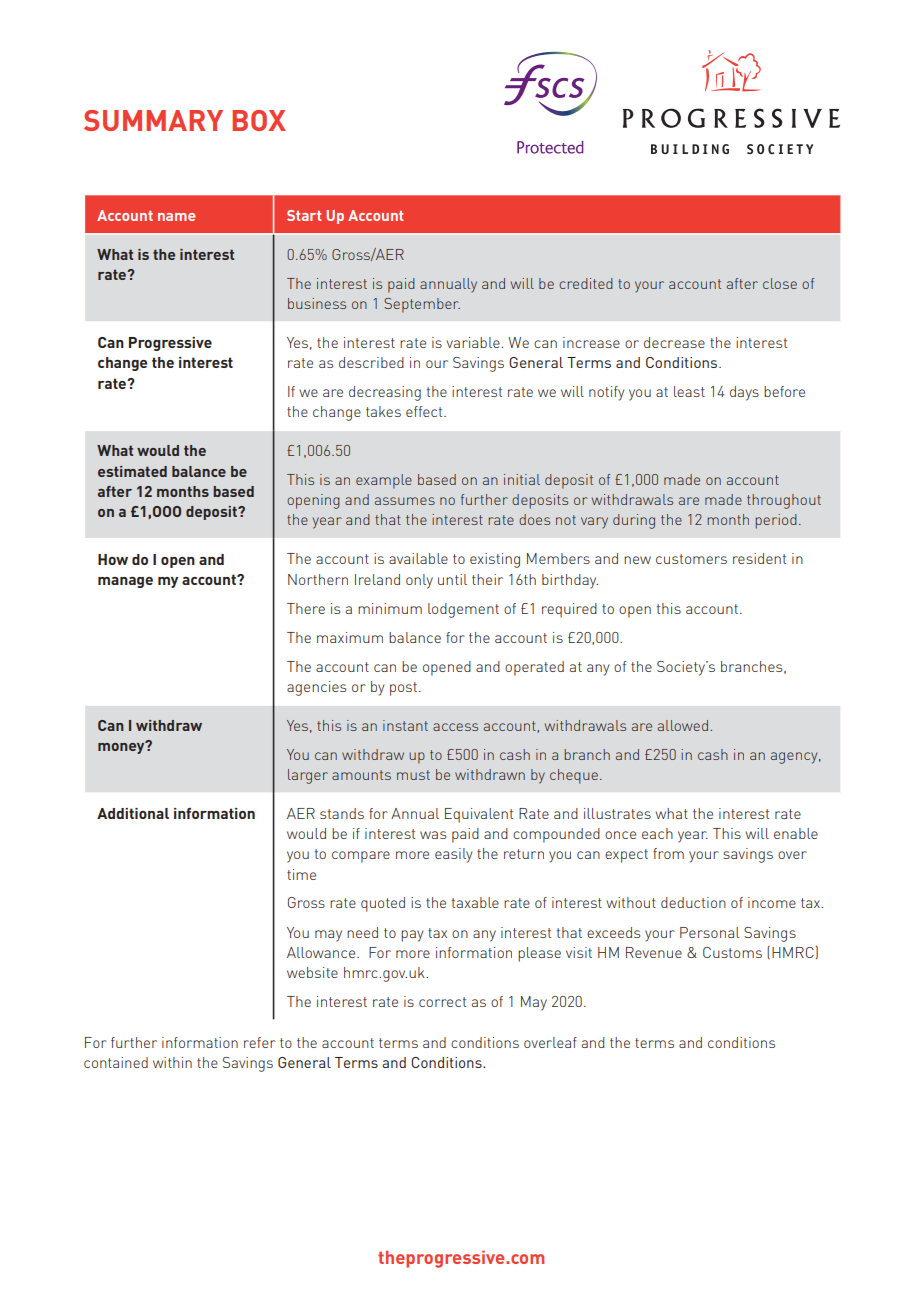 The width and height of the image is (924, 1308). I want to click on until, so click(452, 579).
